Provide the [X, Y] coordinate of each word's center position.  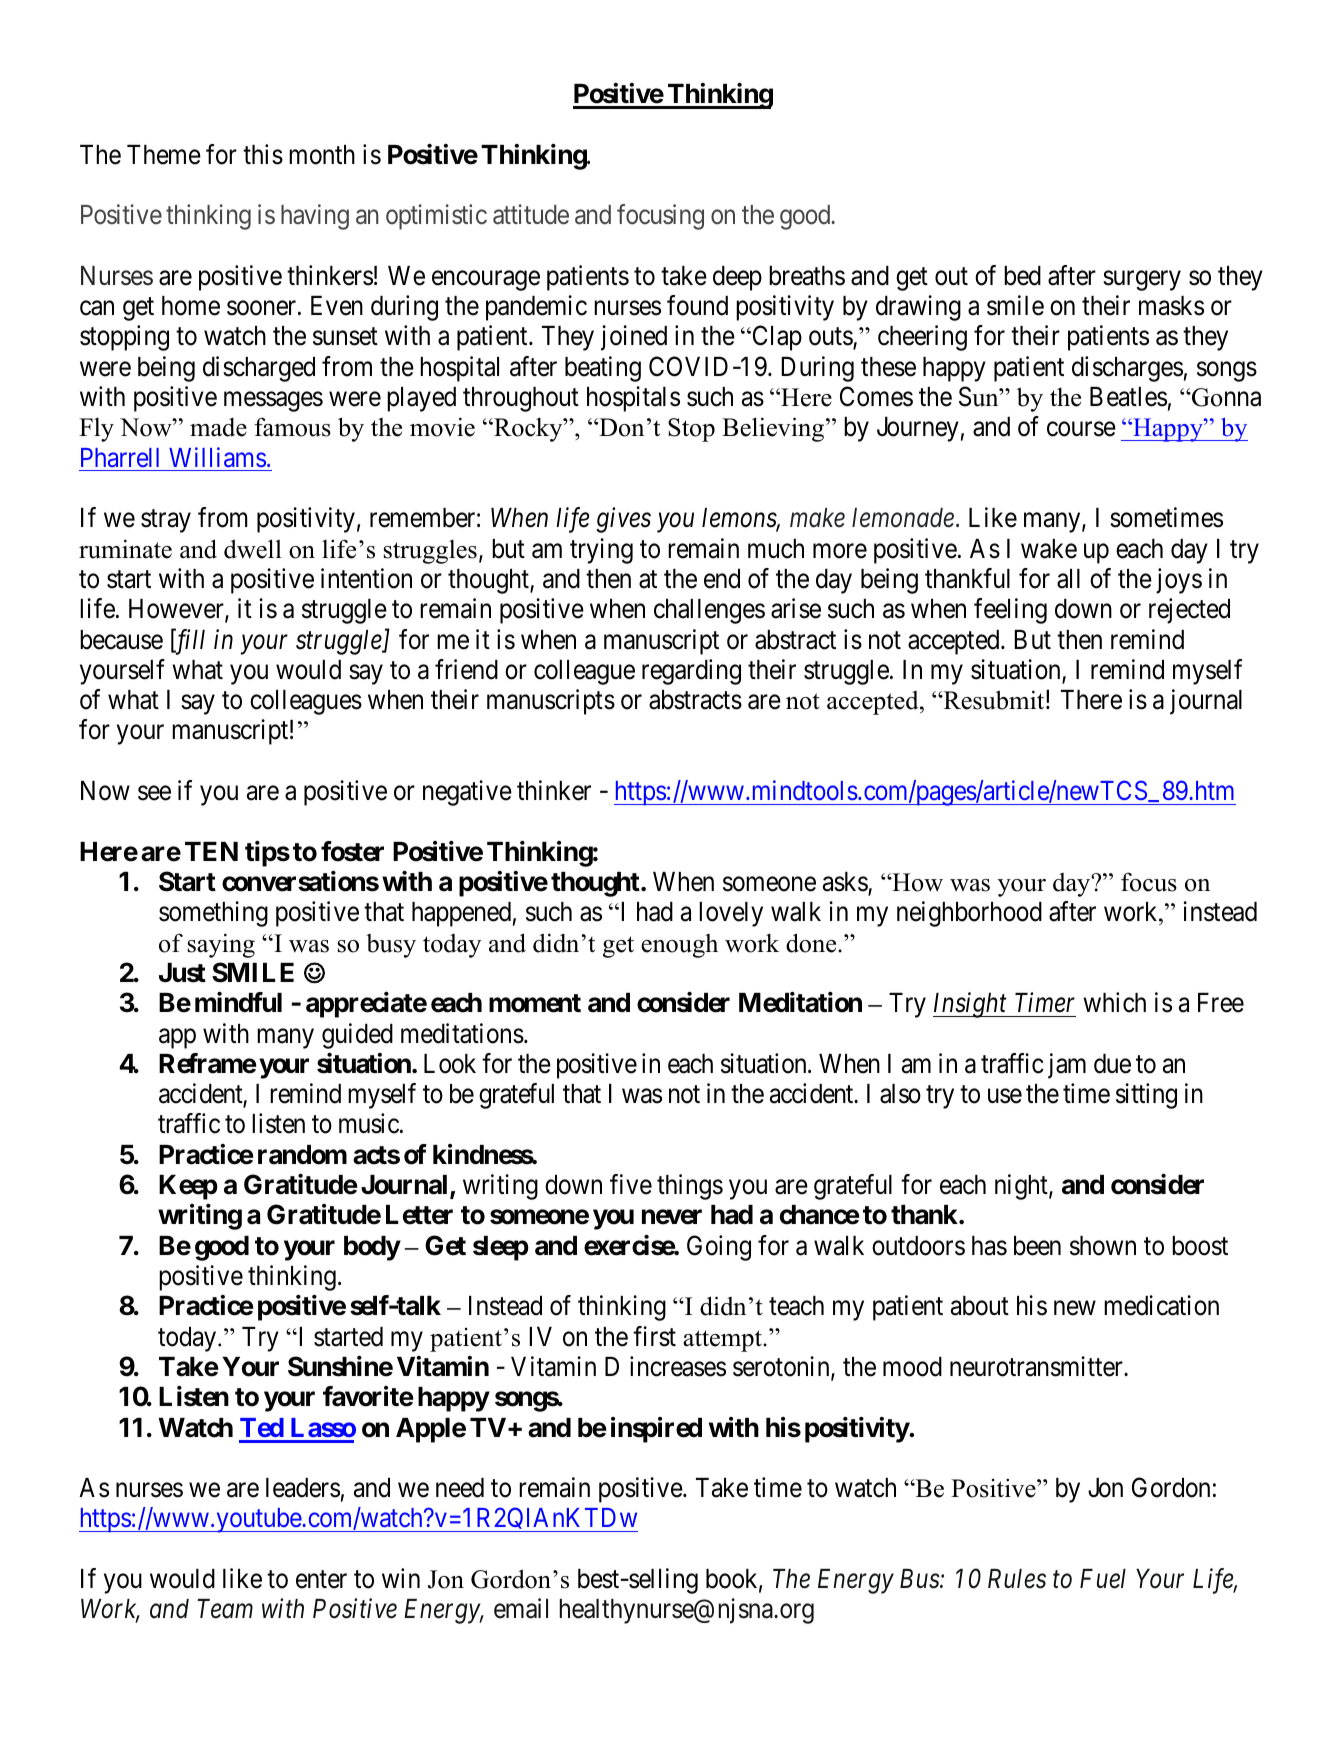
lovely [731, 914]
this [263, 154]
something [213, 914]
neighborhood [969, 914]
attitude [531, 214]
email [521, 1608]
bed [1022, 276]
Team [225, 1609]
